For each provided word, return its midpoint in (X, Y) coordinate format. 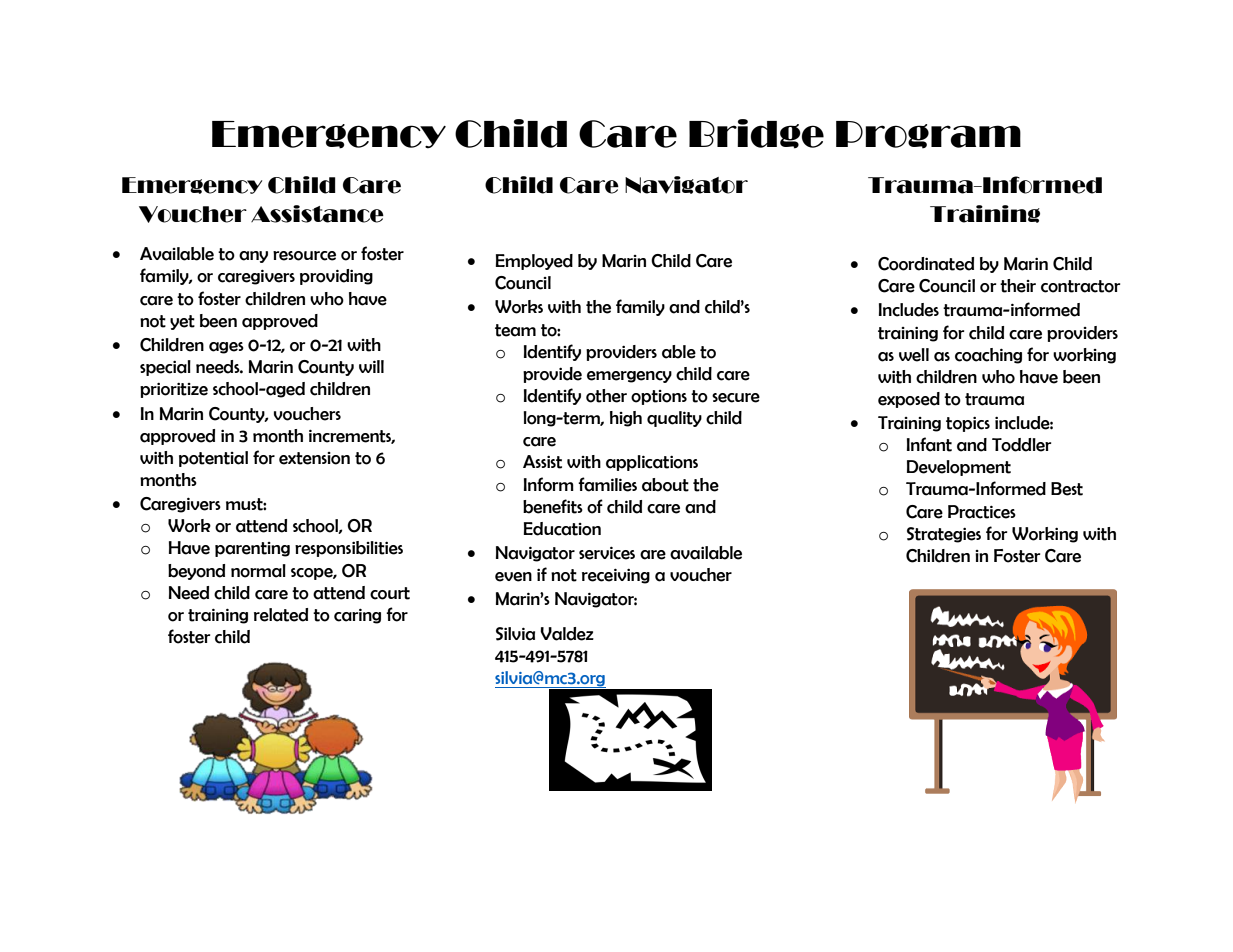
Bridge (756, 134)
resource (304, 256)
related (281, 615)
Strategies (944, 535)
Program (928, 134)
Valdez (567, 634)
